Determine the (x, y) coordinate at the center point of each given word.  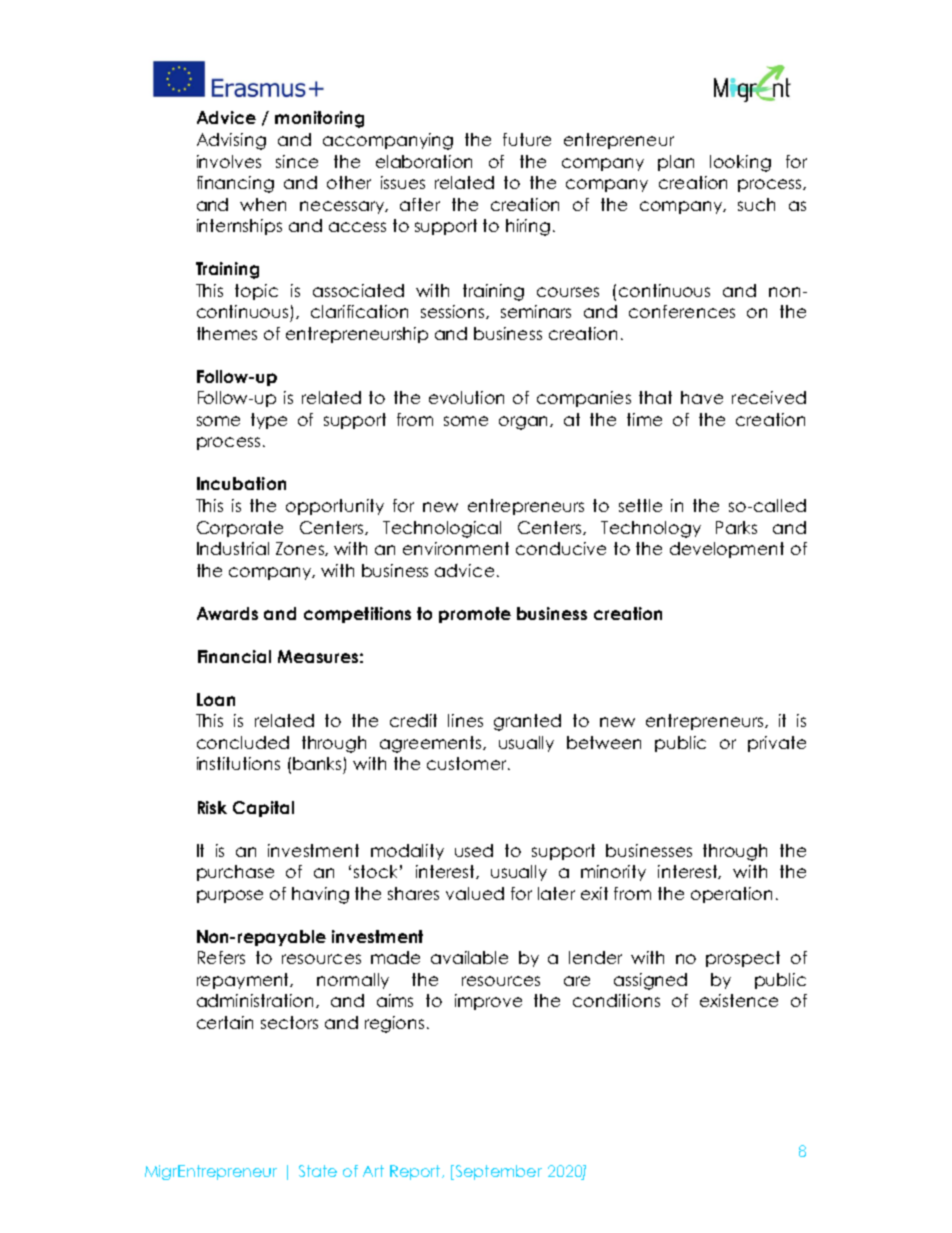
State (318, 1171)
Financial (234, 656)
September (499, 1172)
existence (739, 1000)
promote (475, 615)
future (527, 139)
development (727, 550)
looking (740, 163)
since (297, 161)
